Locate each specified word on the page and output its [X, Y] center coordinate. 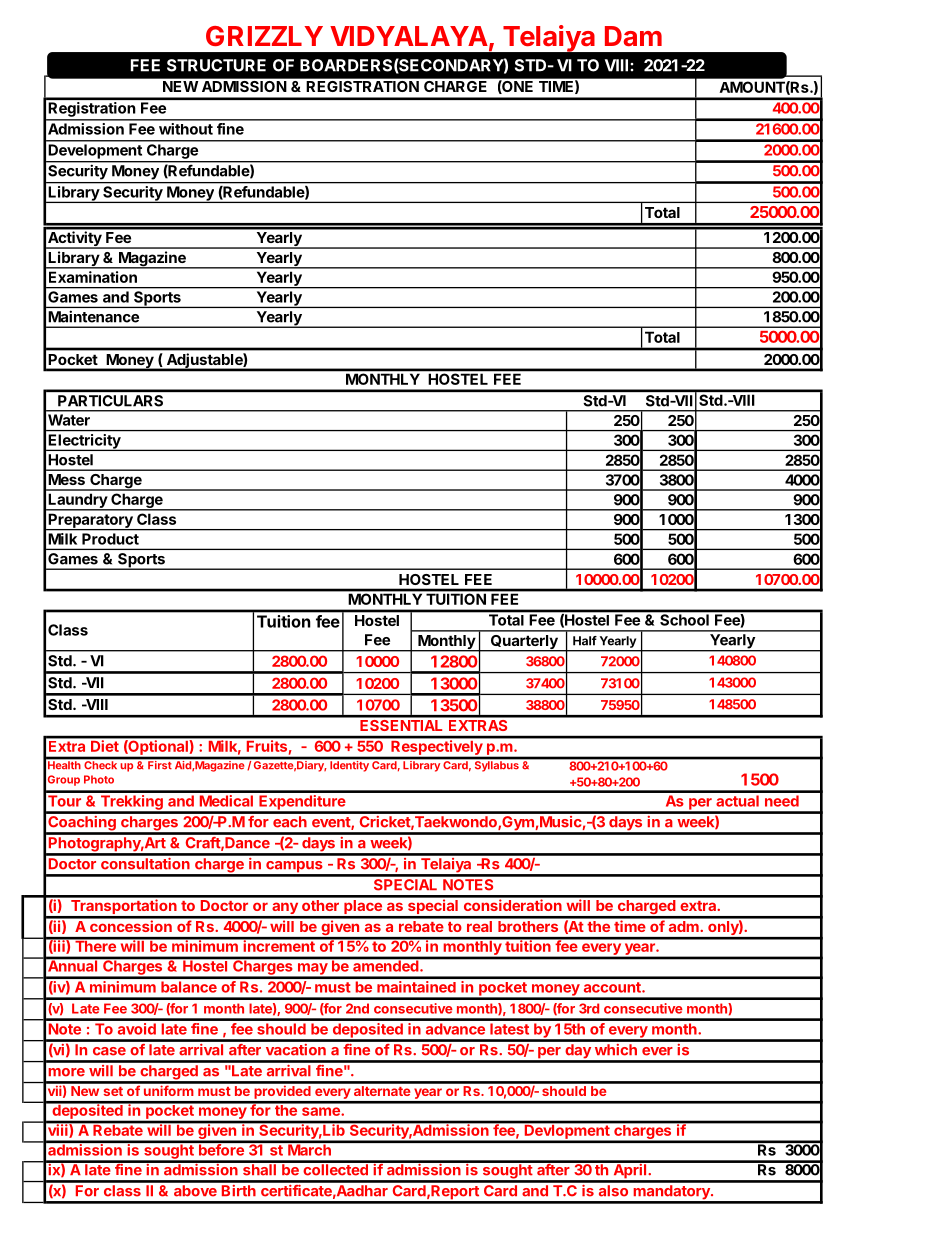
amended [386, 965]
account [613, 987]
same [321, 1111]
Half [585, 641]
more [66, 1072]
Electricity [84, 442]
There [95, 945]
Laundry [77, 502]
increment [279, 945]
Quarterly [524, 643]
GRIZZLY [264, 36]
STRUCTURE [216, 65]
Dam [633, 36]
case [109, 1051]
